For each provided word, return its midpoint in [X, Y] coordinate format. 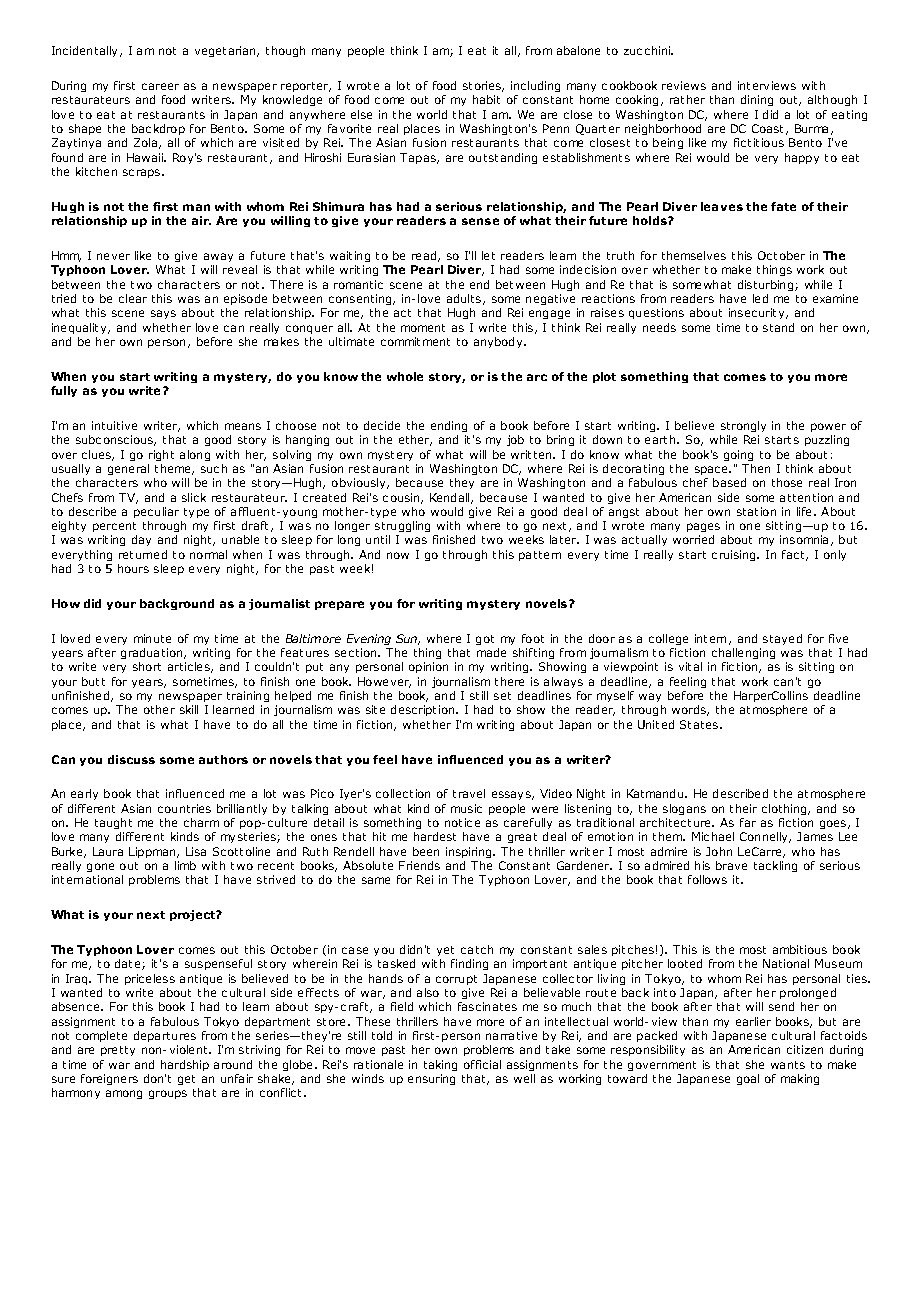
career [160, 86]
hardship [185, 1065]
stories [483, 86]
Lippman [153, 852]
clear [133, 298]
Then [756, 468]
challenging [743, 655]
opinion [428, 667]
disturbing [767, 285]
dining [757, 100]
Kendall [451, 498]
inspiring [470, 852]
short [147, 666]
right [161, 455]
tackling [775, 866]
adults [465, 299]
